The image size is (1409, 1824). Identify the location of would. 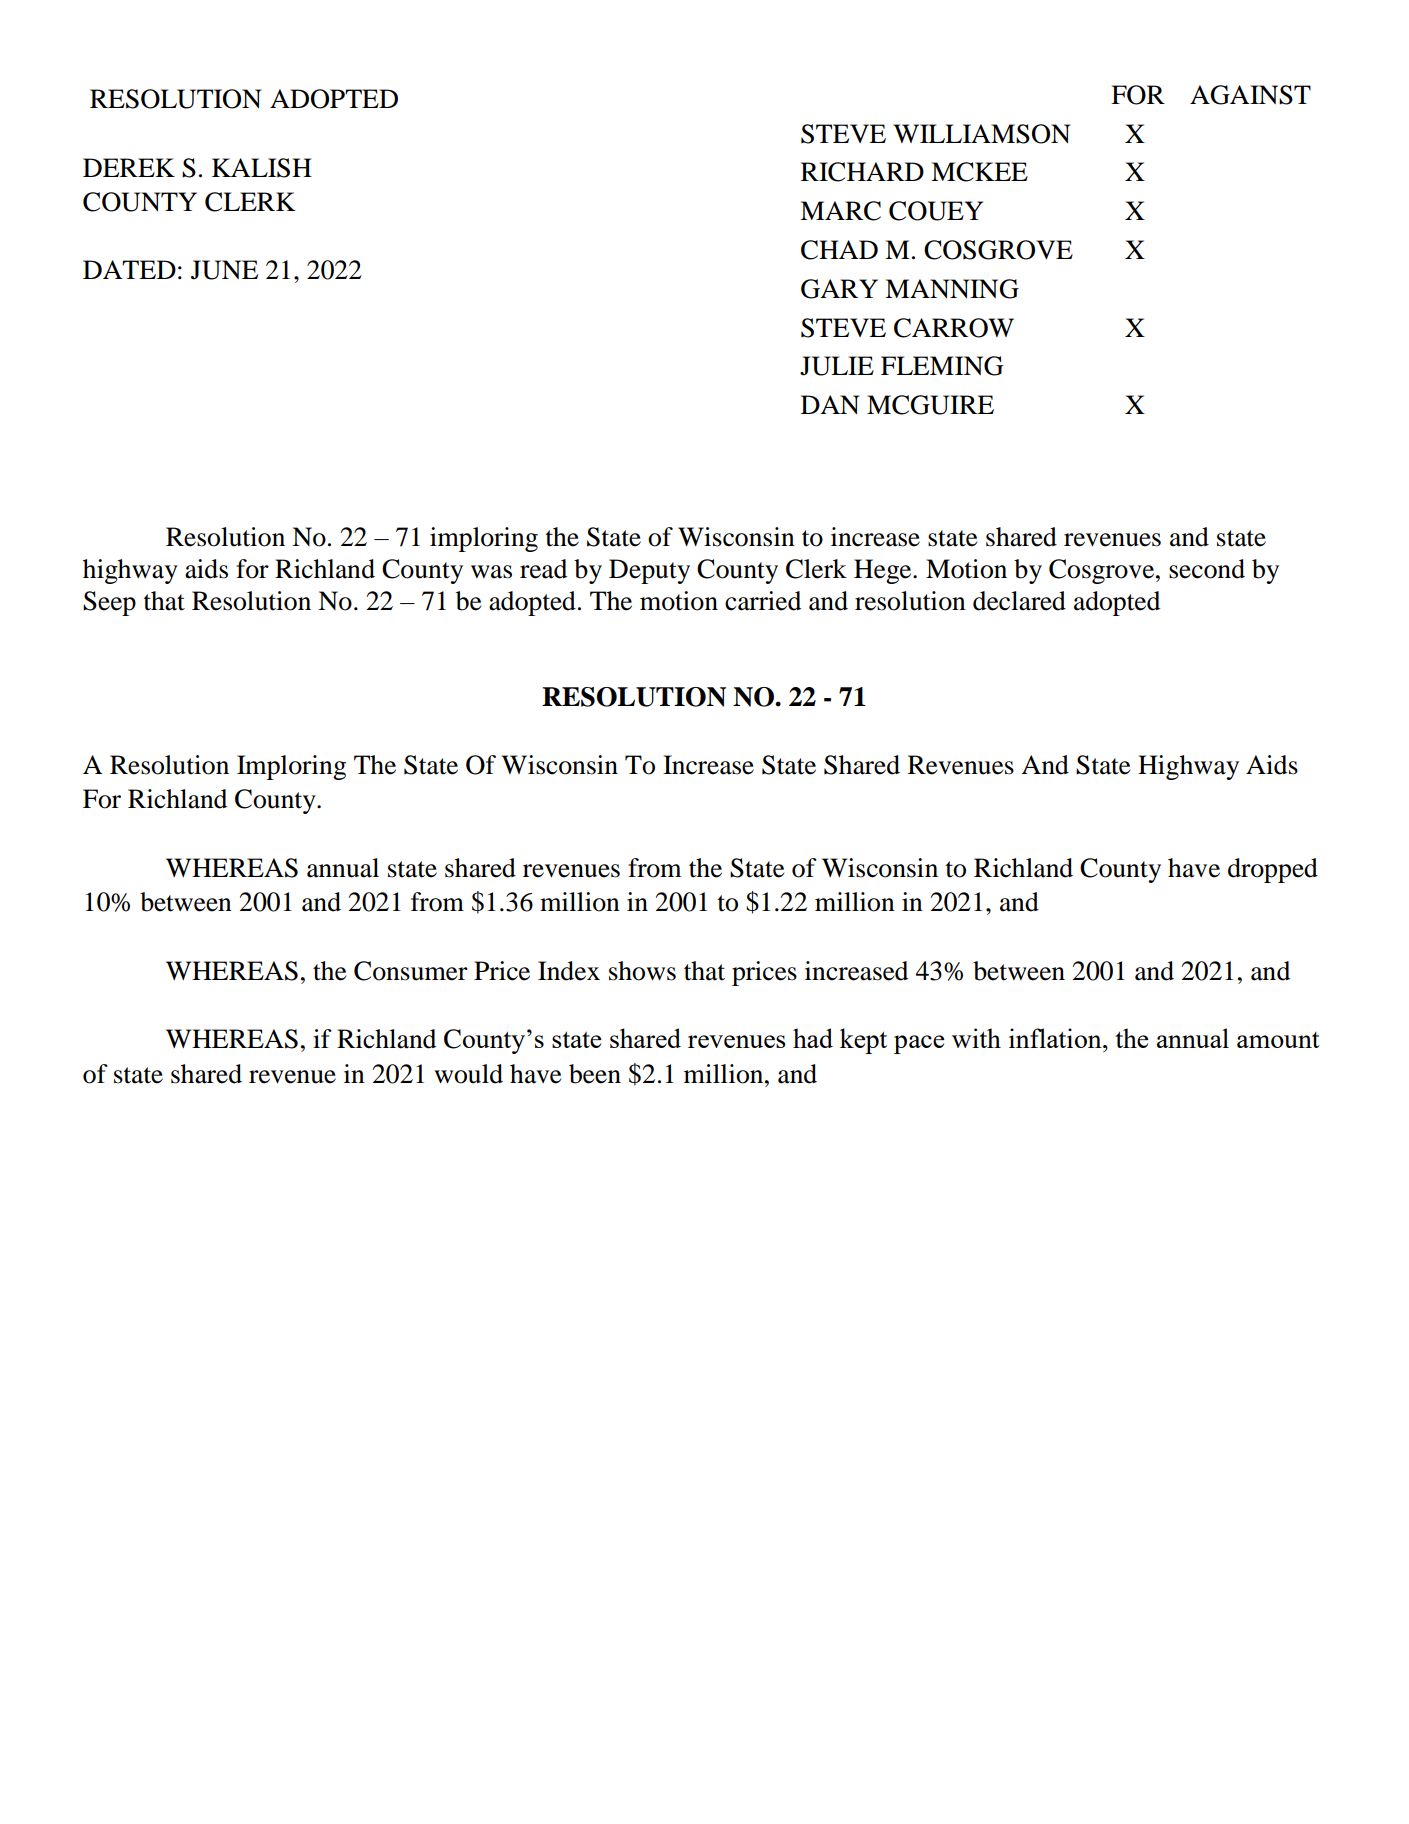
(468, 1074).
